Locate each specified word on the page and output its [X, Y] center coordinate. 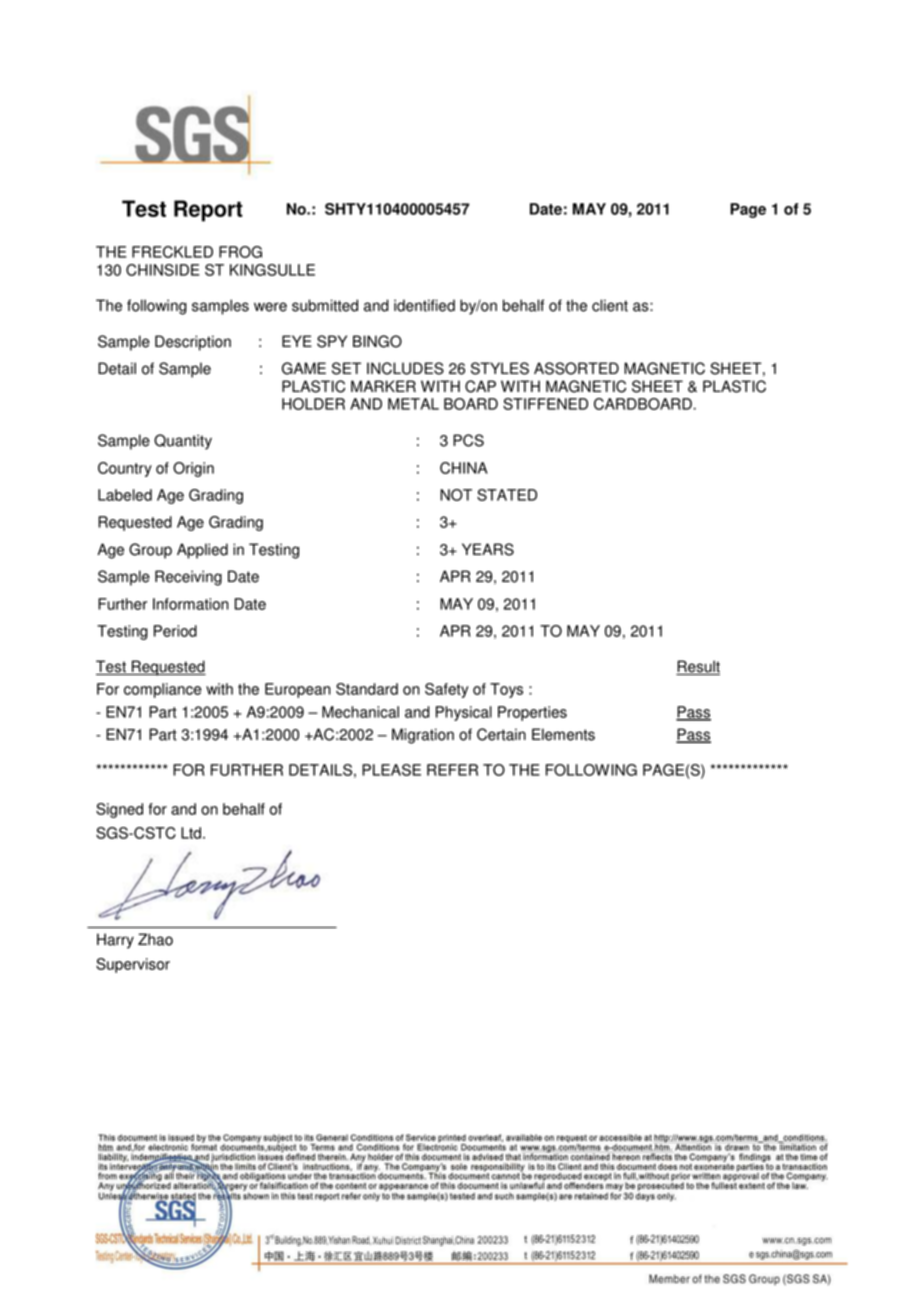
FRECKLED [172, 252]
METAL [413, 404]
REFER [452, 770]
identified [424, 305]
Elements [563, 734]
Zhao [155, 939]
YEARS [488, 549]
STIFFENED [545, 404]
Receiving [188, 578]
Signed [119, 810]
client [610, 305]
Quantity [183, 442]
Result [698, 667]
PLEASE [391, 770]
